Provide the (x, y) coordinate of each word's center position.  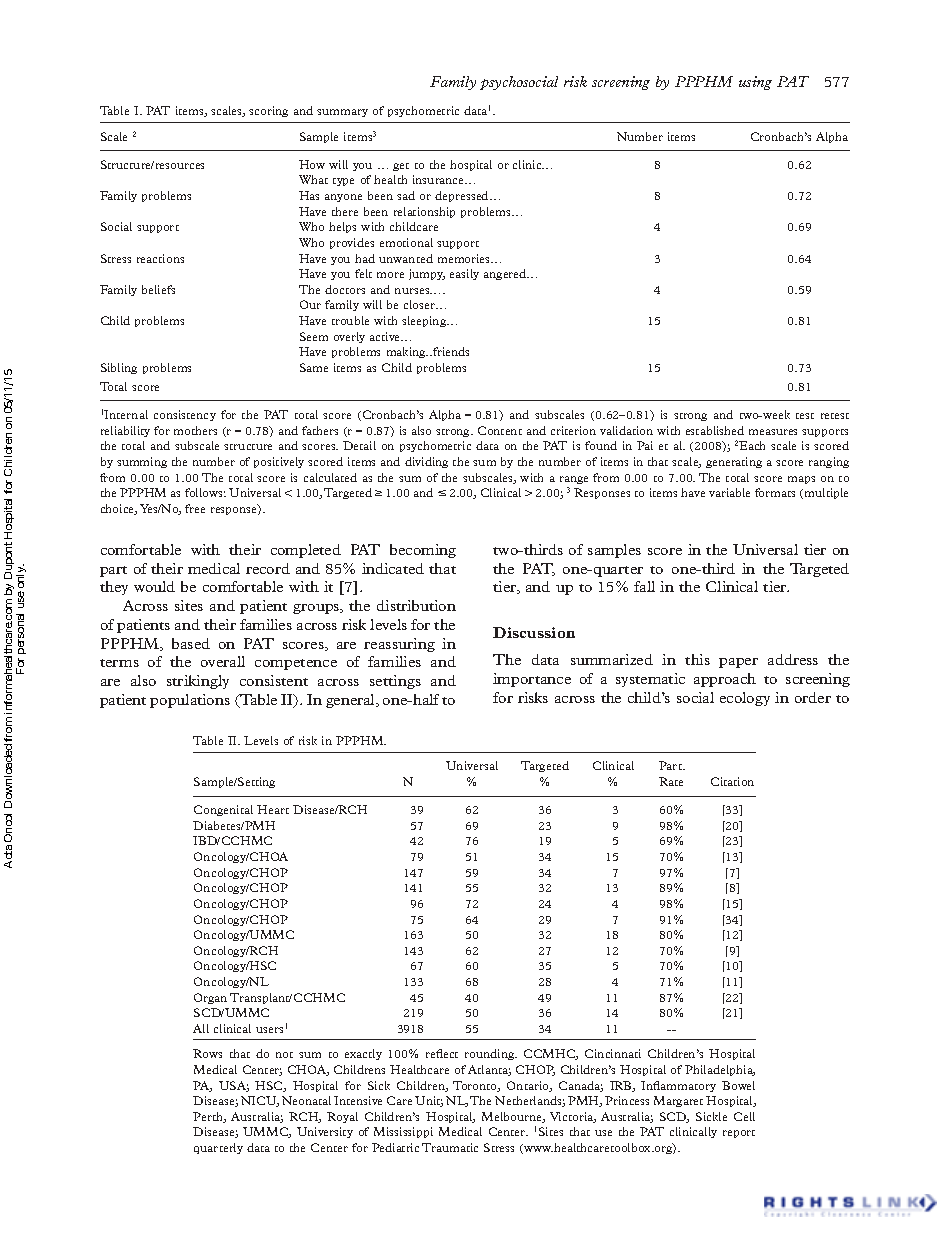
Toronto (476, 1086)
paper (738, 663)
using (755, 83)
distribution (416, 605)
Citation (732, 781)
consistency (185, 415)
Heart (273, 809)
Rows (207, 1053)
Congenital (223, 810)
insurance (440, 179)
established (715, 430)
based (191, 643)
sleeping (425, 321)
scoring (268, 111)
